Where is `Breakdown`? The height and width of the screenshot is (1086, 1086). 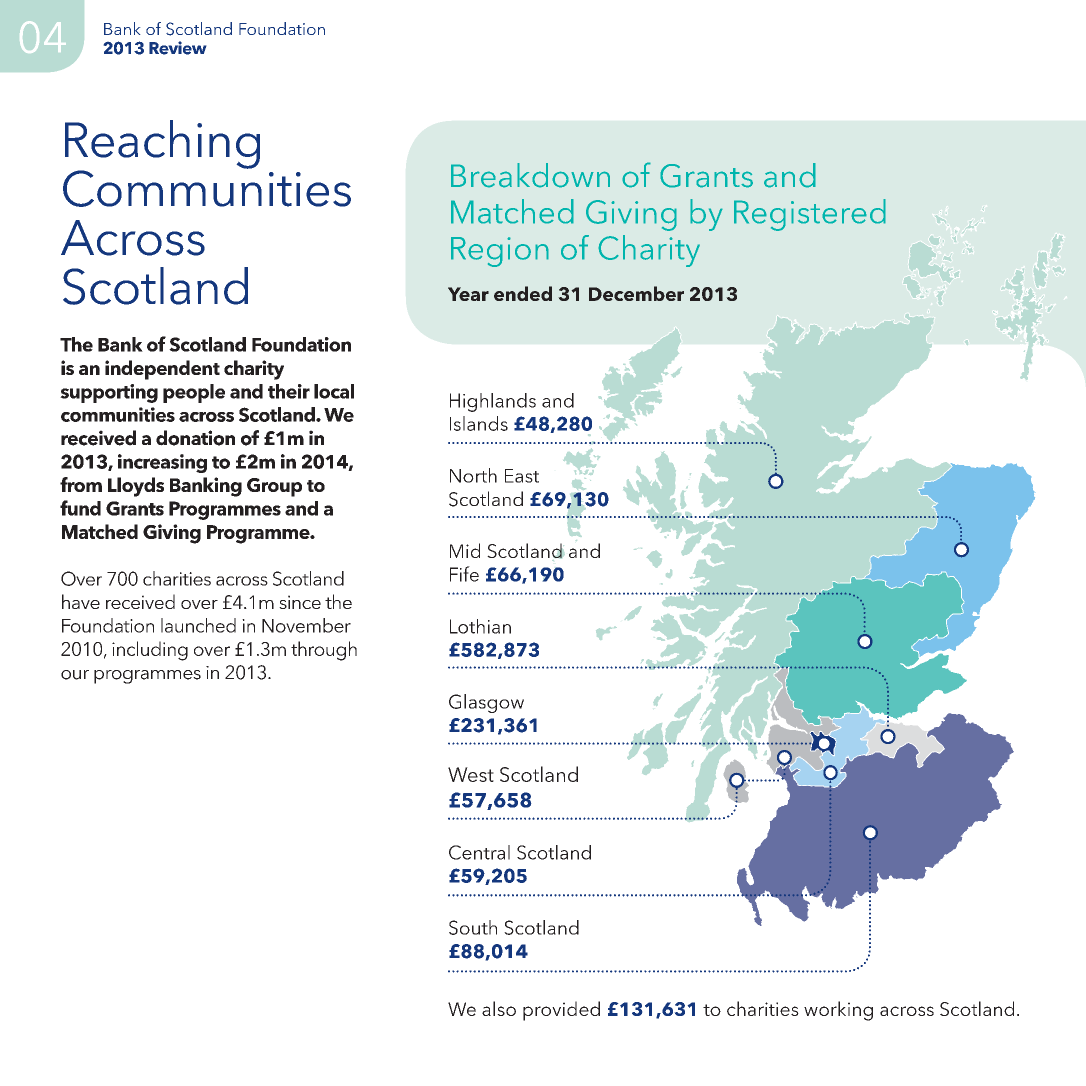
Breakdown is located at coordinates (530, 175).
